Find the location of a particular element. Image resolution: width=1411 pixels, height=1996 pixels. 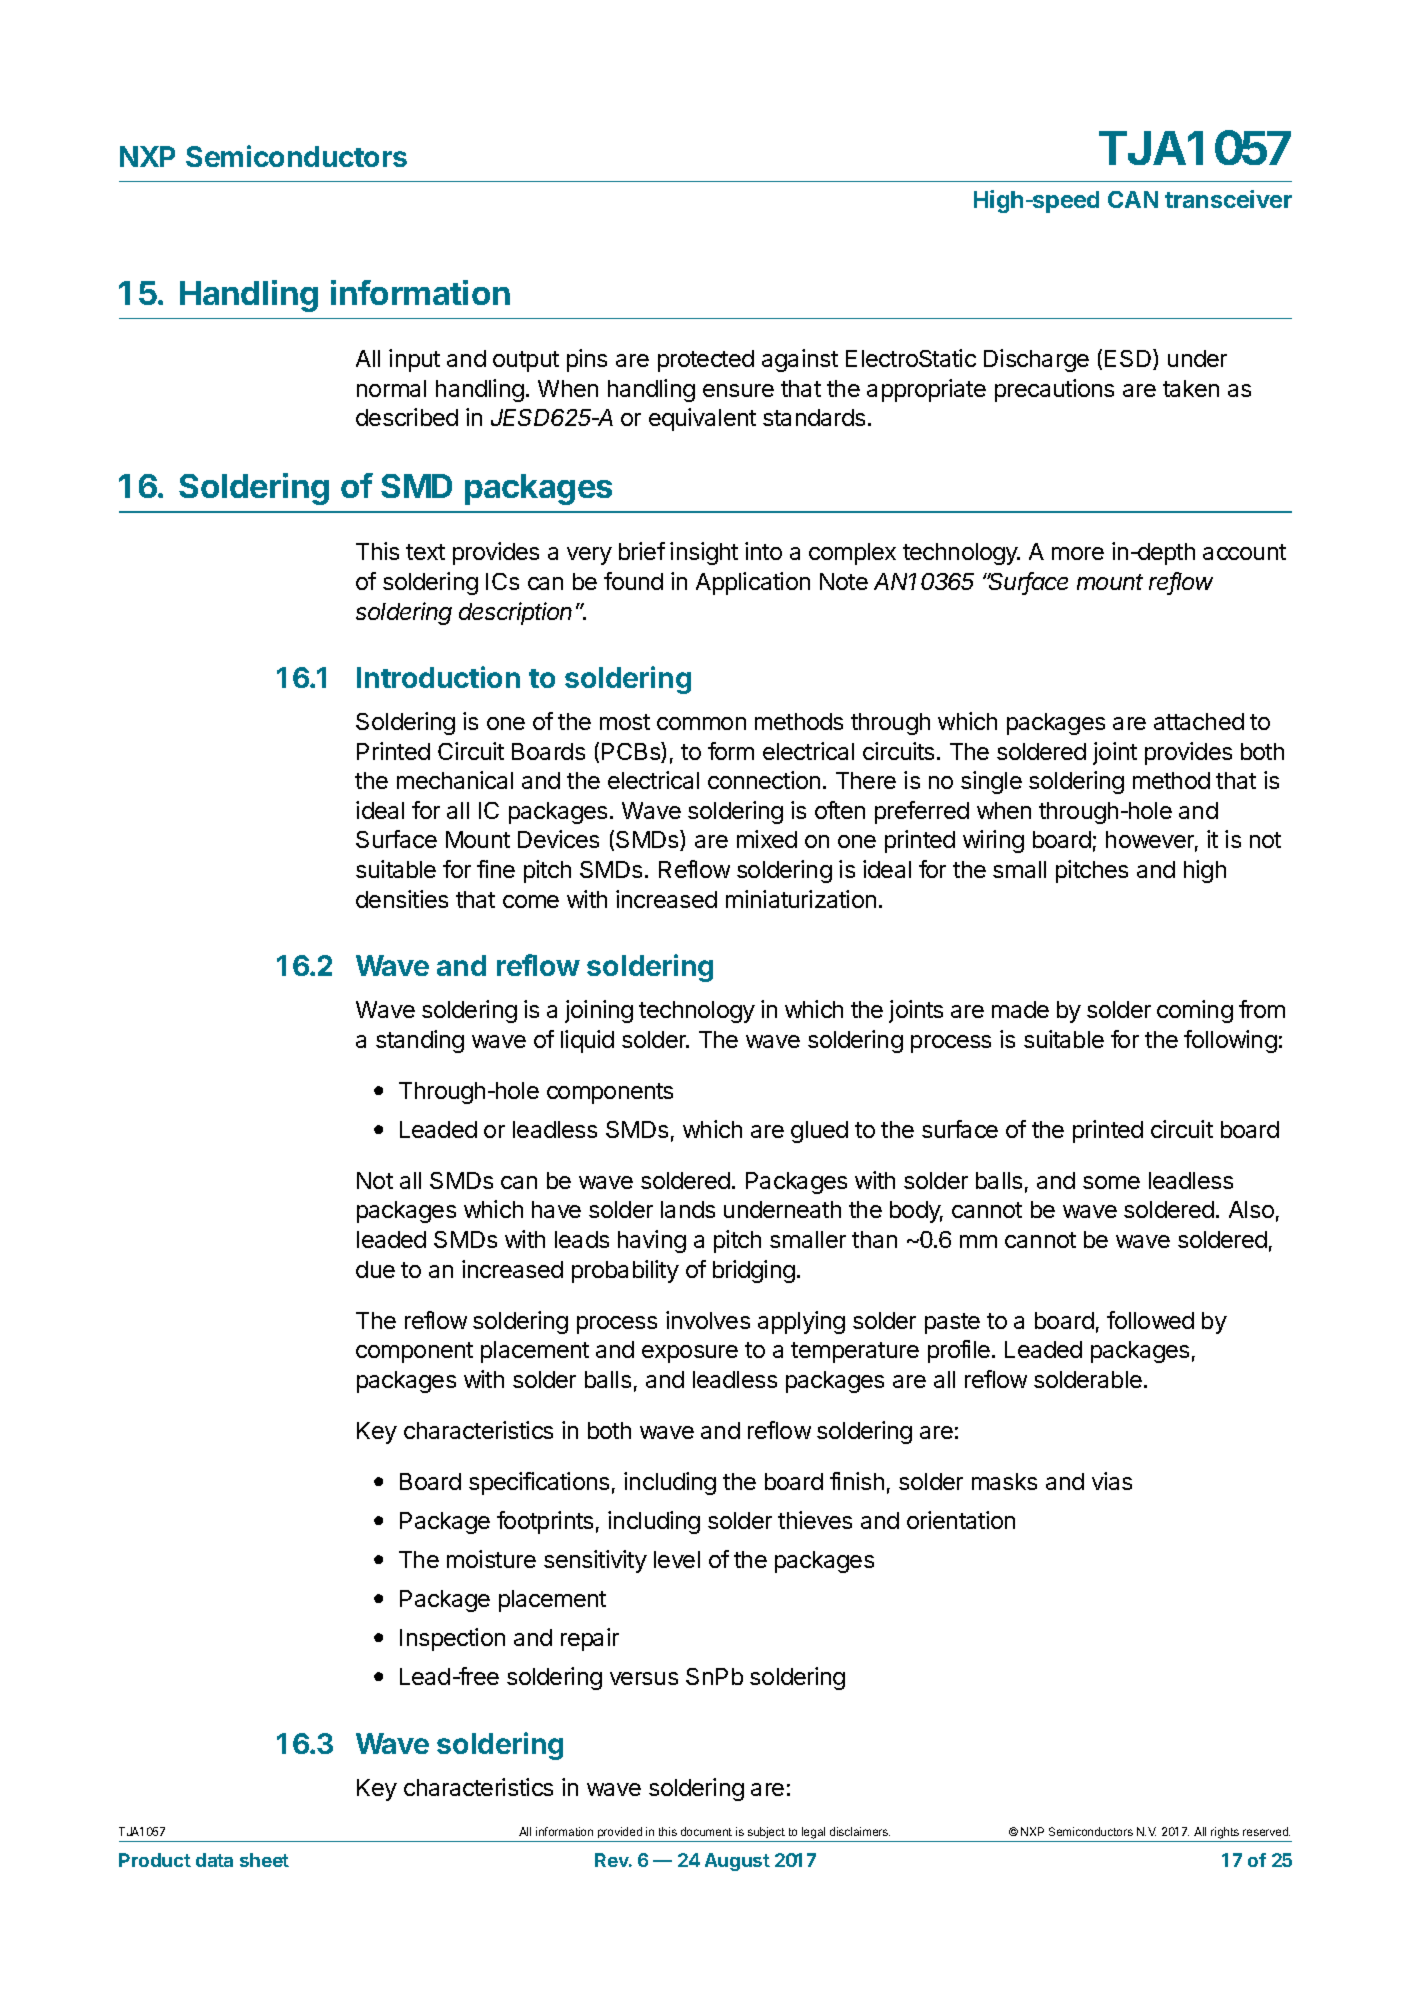

input is located at coordinates (414, 360).
